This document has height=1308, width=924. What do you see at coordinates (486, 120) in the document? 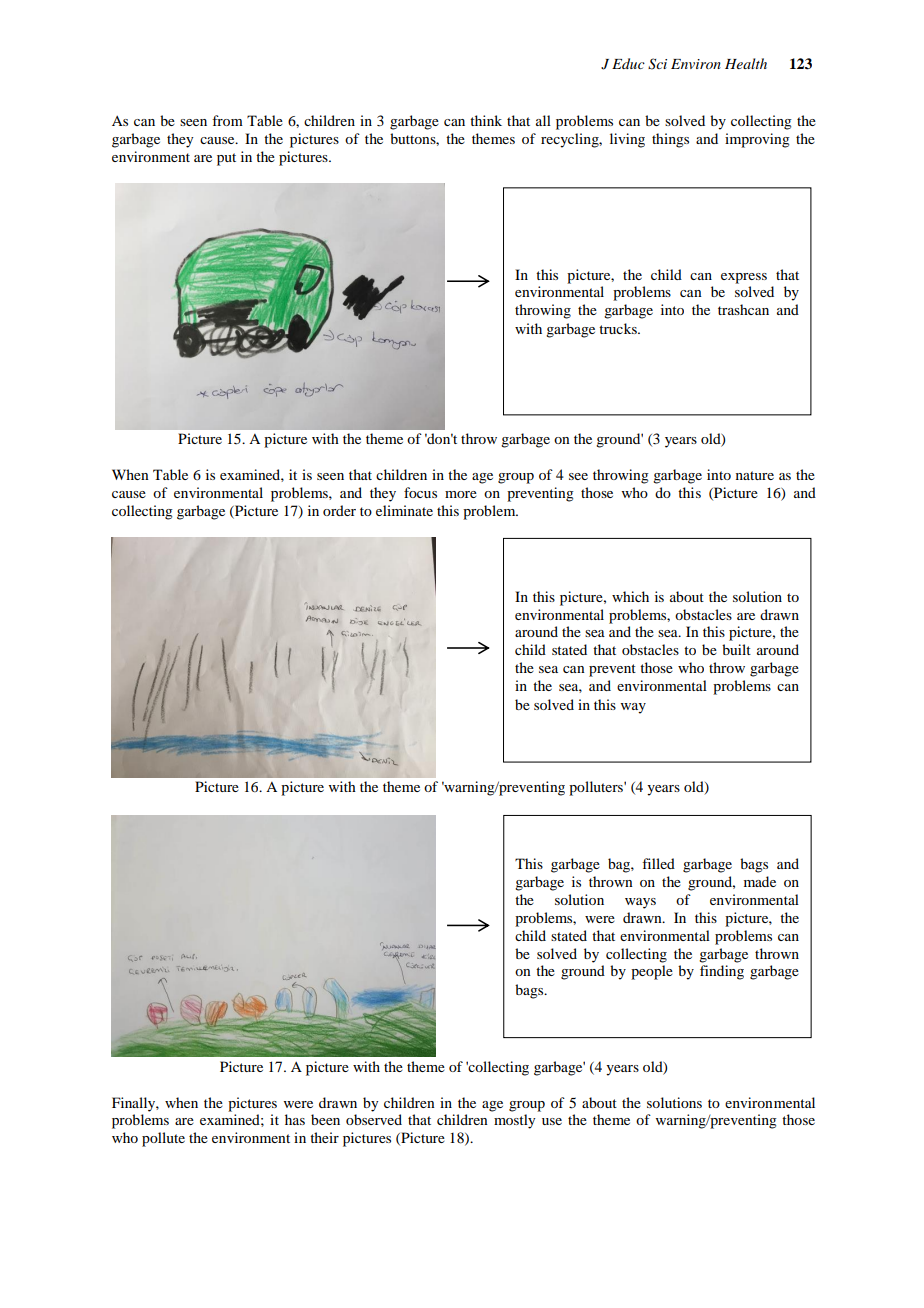
I see `think` at bounding box center [486, 120].
